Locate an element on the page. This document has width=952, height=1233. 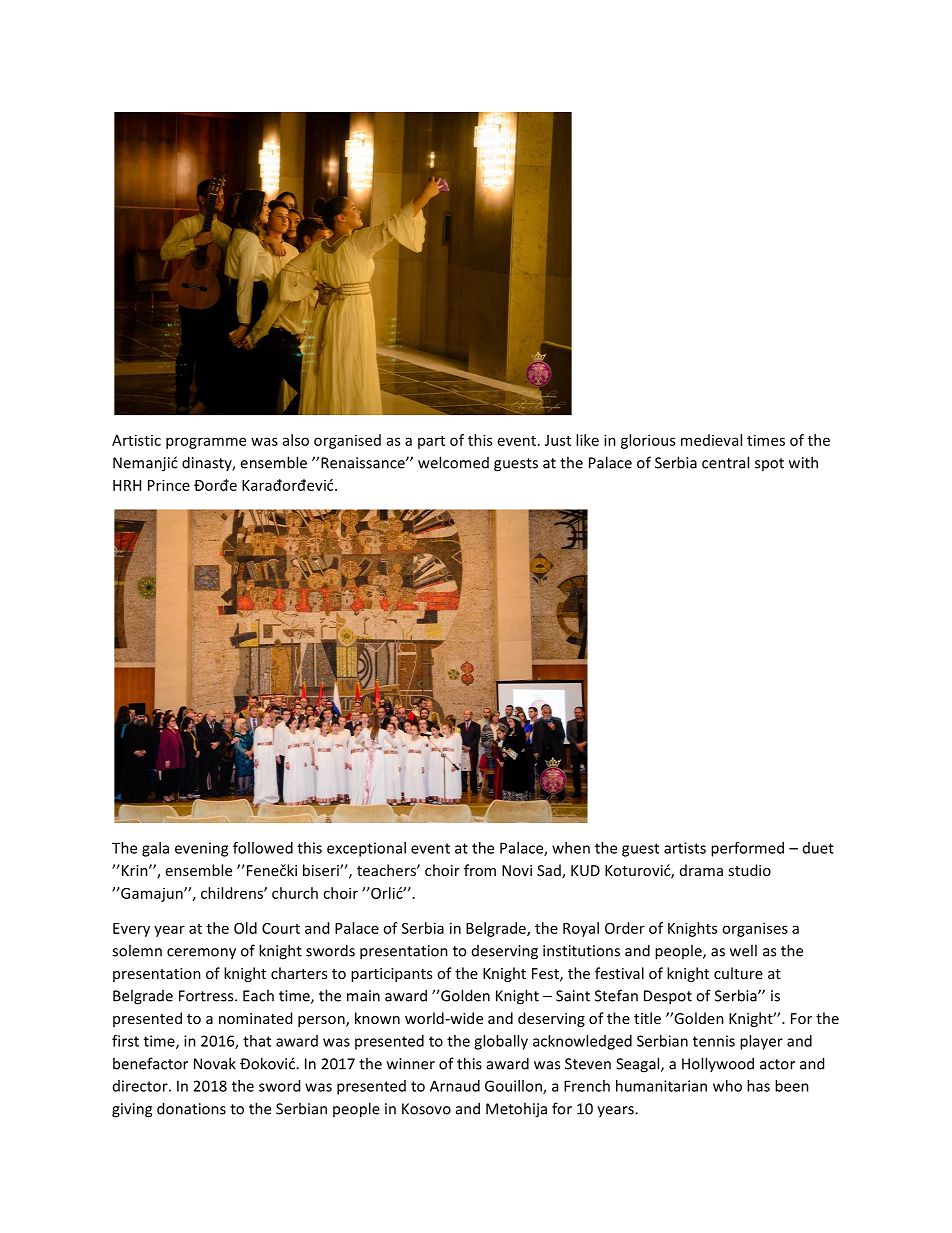
with is located at coordinates (803, 462).
